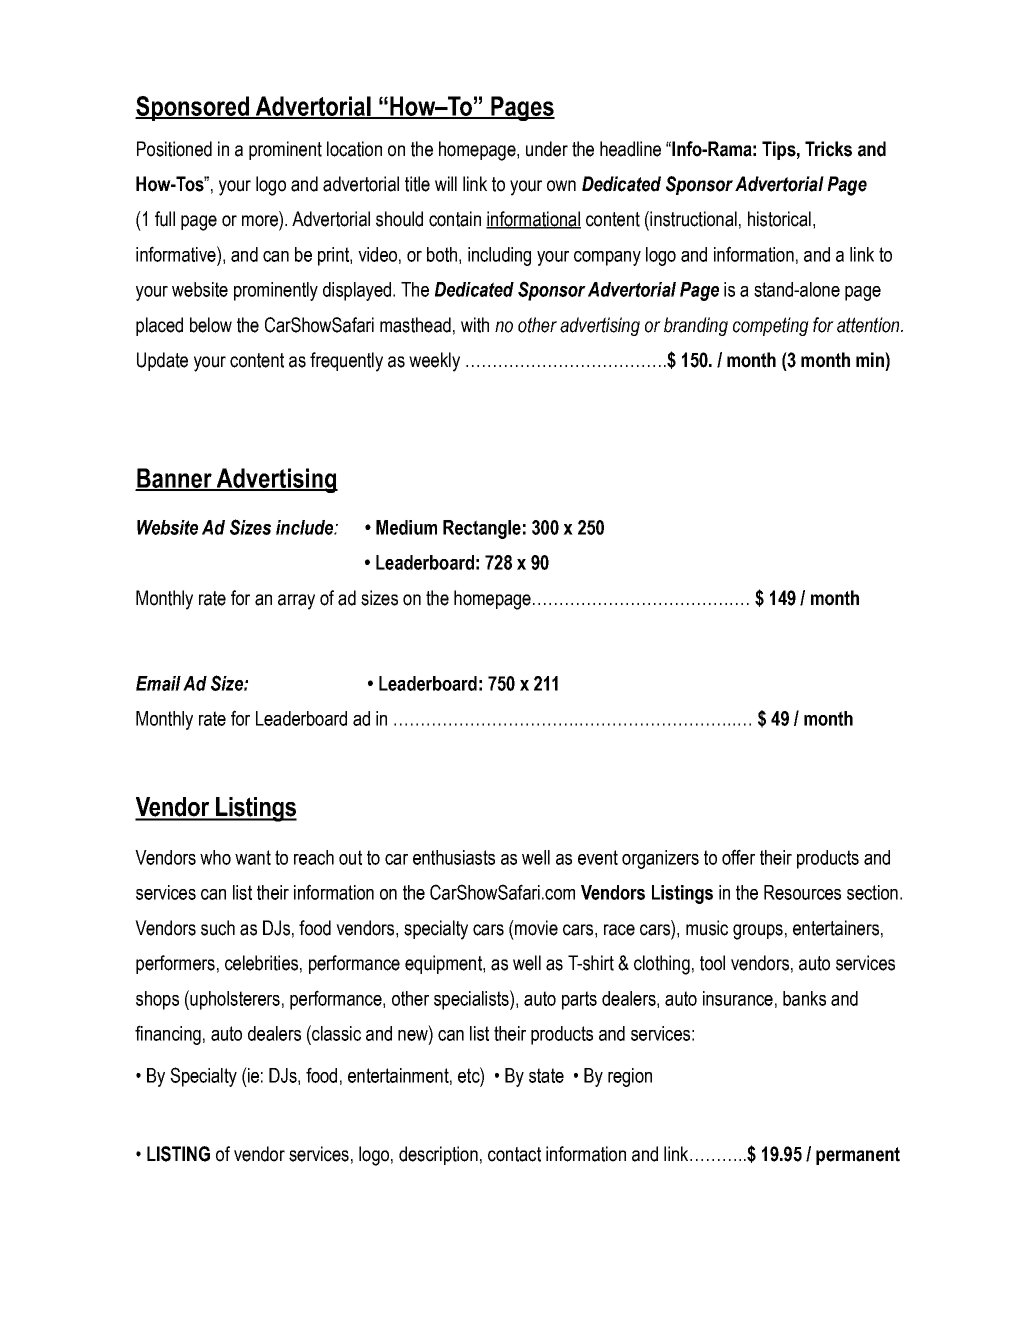  Describe the element at coordinates (253, 857) in the document. I see `want` at that location.
